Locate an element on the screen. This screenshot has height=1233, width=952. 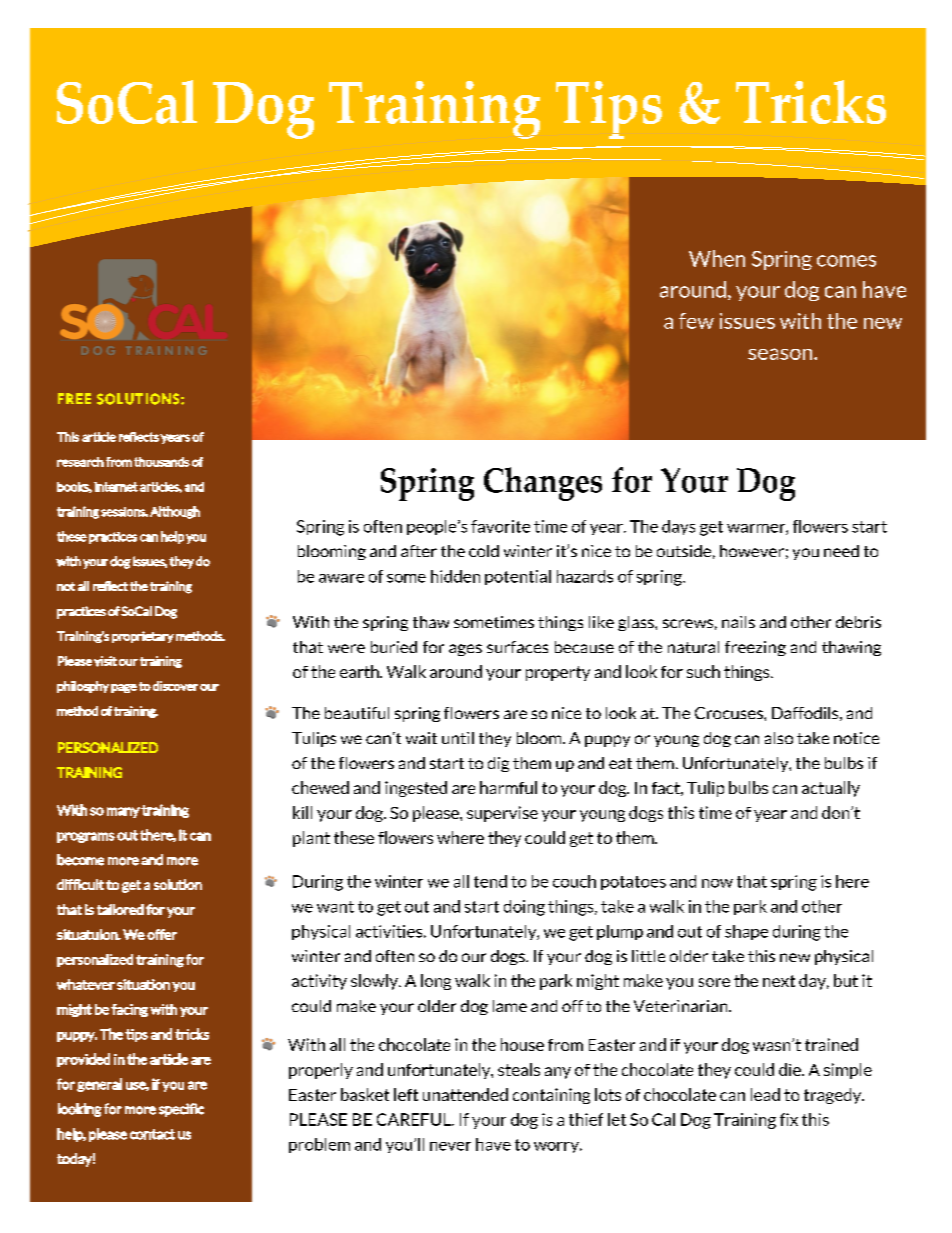
few is located at coordinates (696, 321).
